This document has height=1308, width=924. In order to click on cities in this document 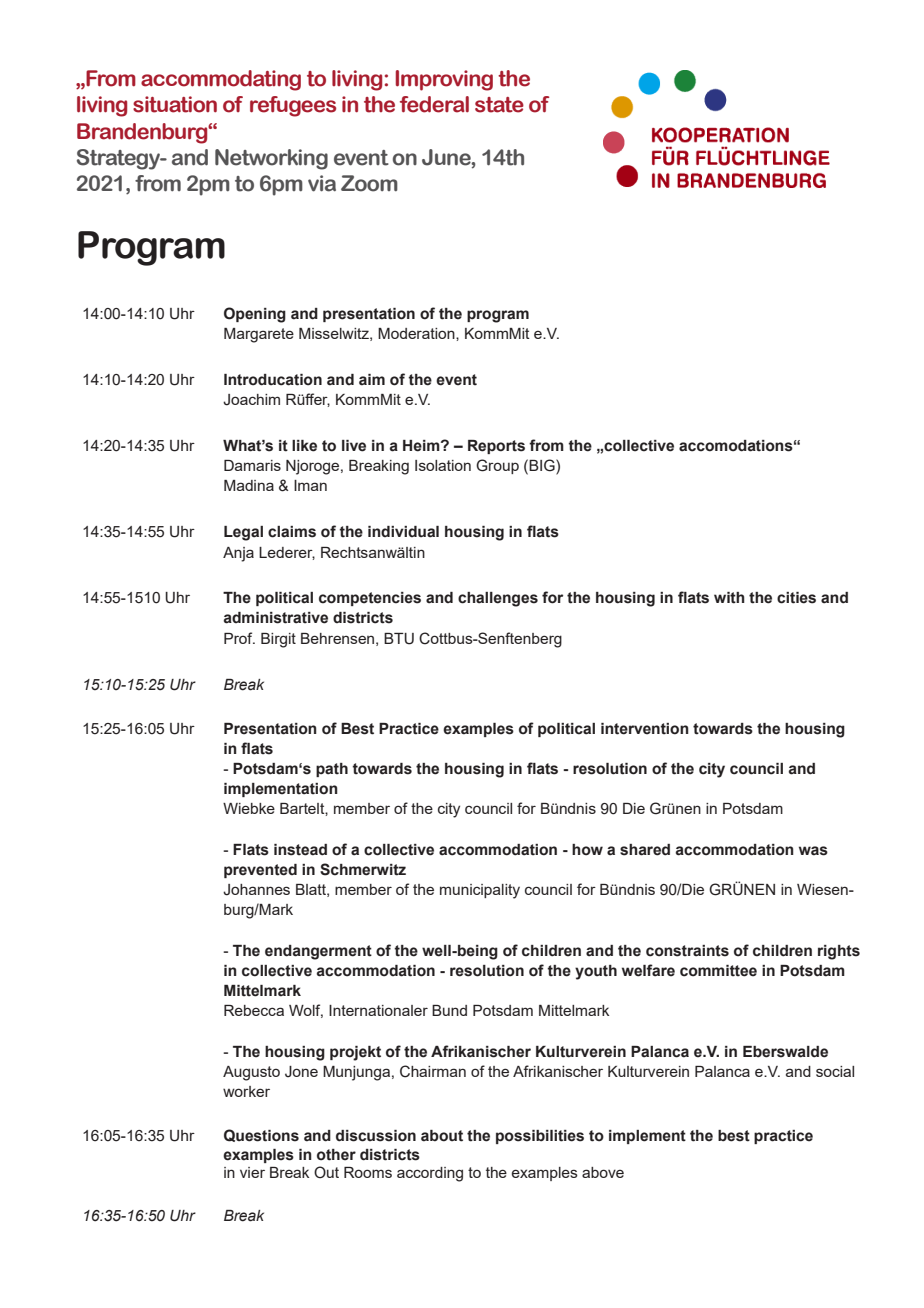, I will do `click(796, 598)`.
